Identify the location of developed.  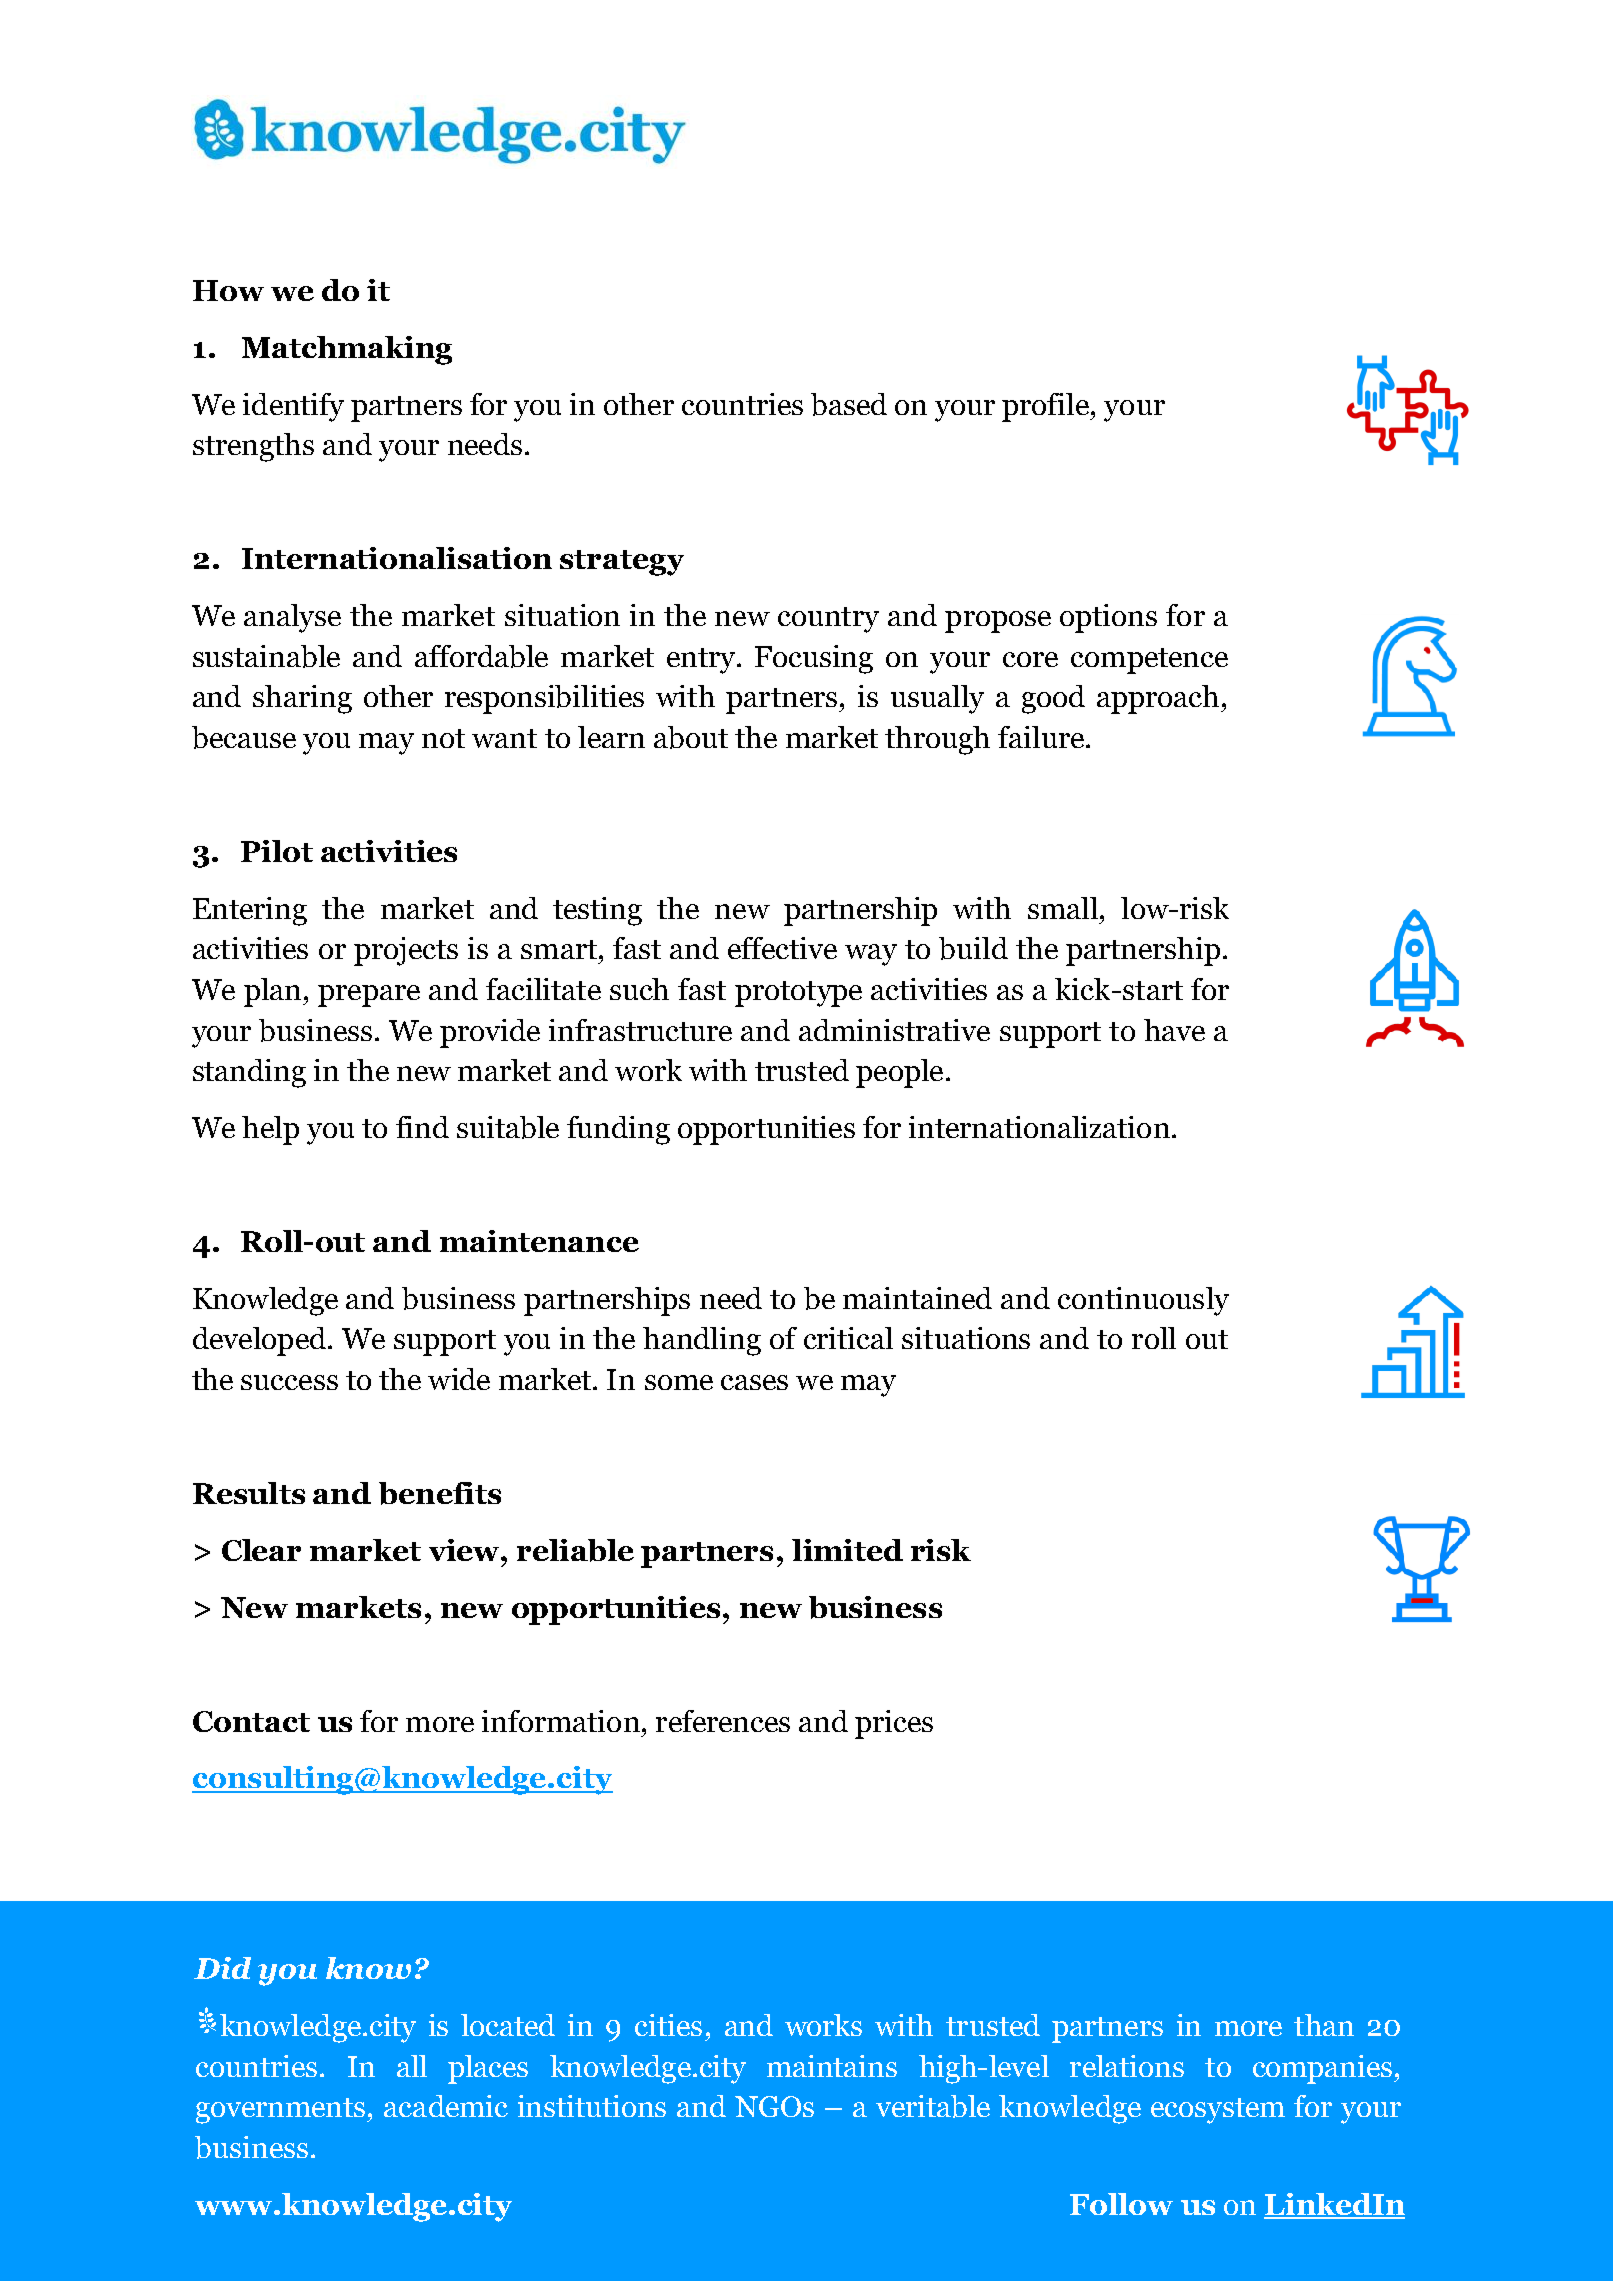
(259, 1341).
